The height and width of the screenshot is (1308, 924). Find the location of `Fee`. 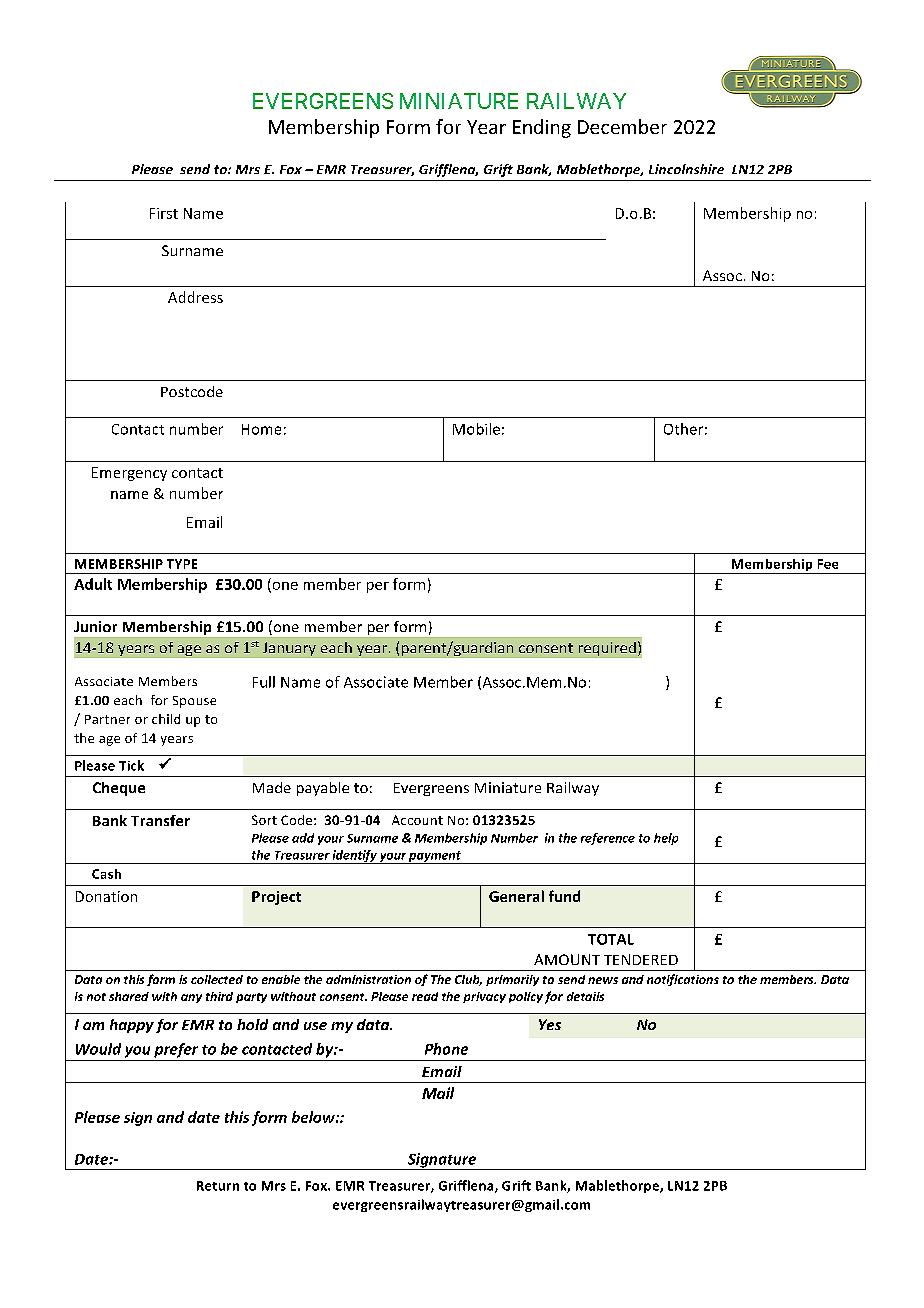

Fee is located at coordinates (828, 564).
